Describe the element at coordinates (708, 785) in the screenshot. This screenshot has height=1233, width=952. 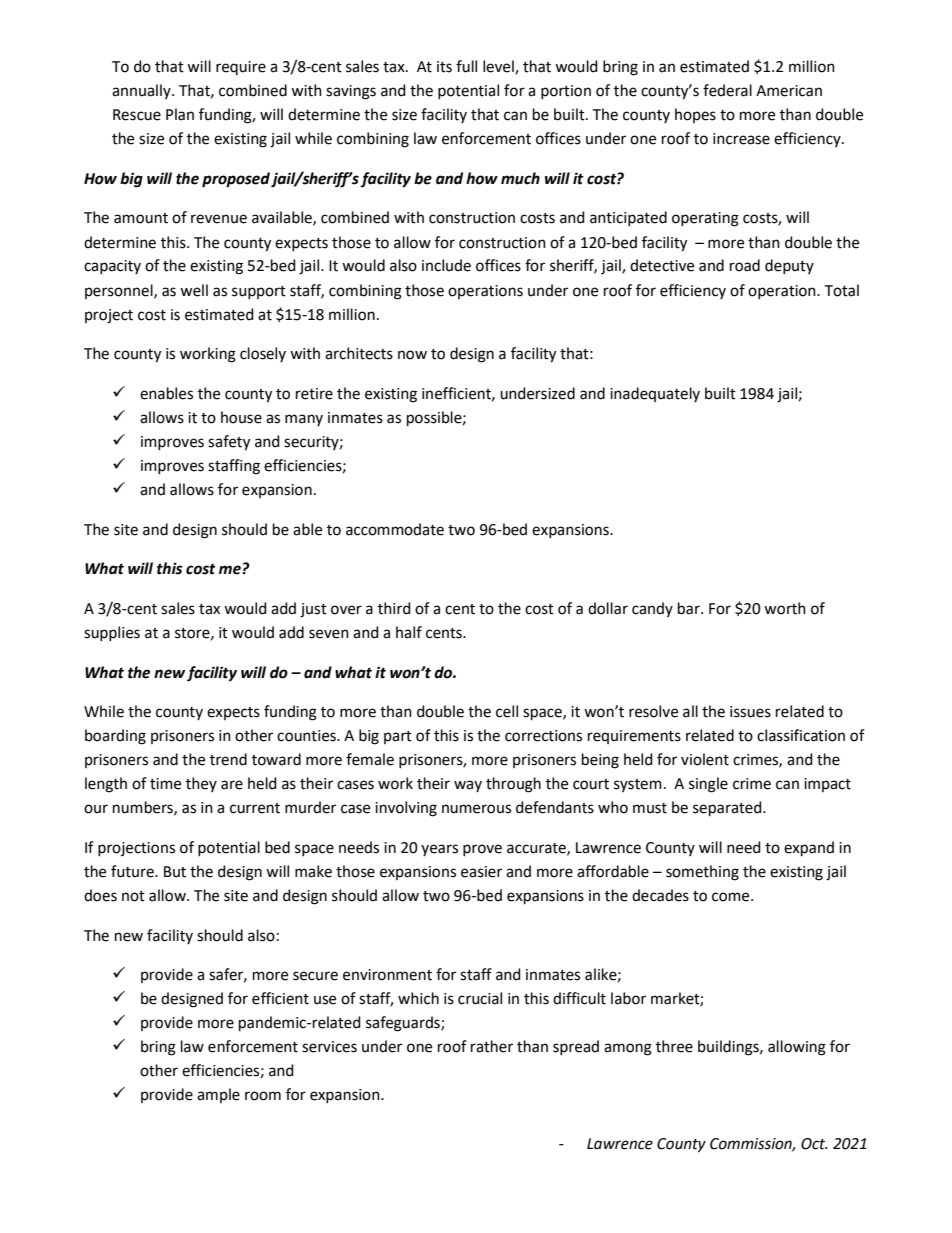
I see `single` at that location.
